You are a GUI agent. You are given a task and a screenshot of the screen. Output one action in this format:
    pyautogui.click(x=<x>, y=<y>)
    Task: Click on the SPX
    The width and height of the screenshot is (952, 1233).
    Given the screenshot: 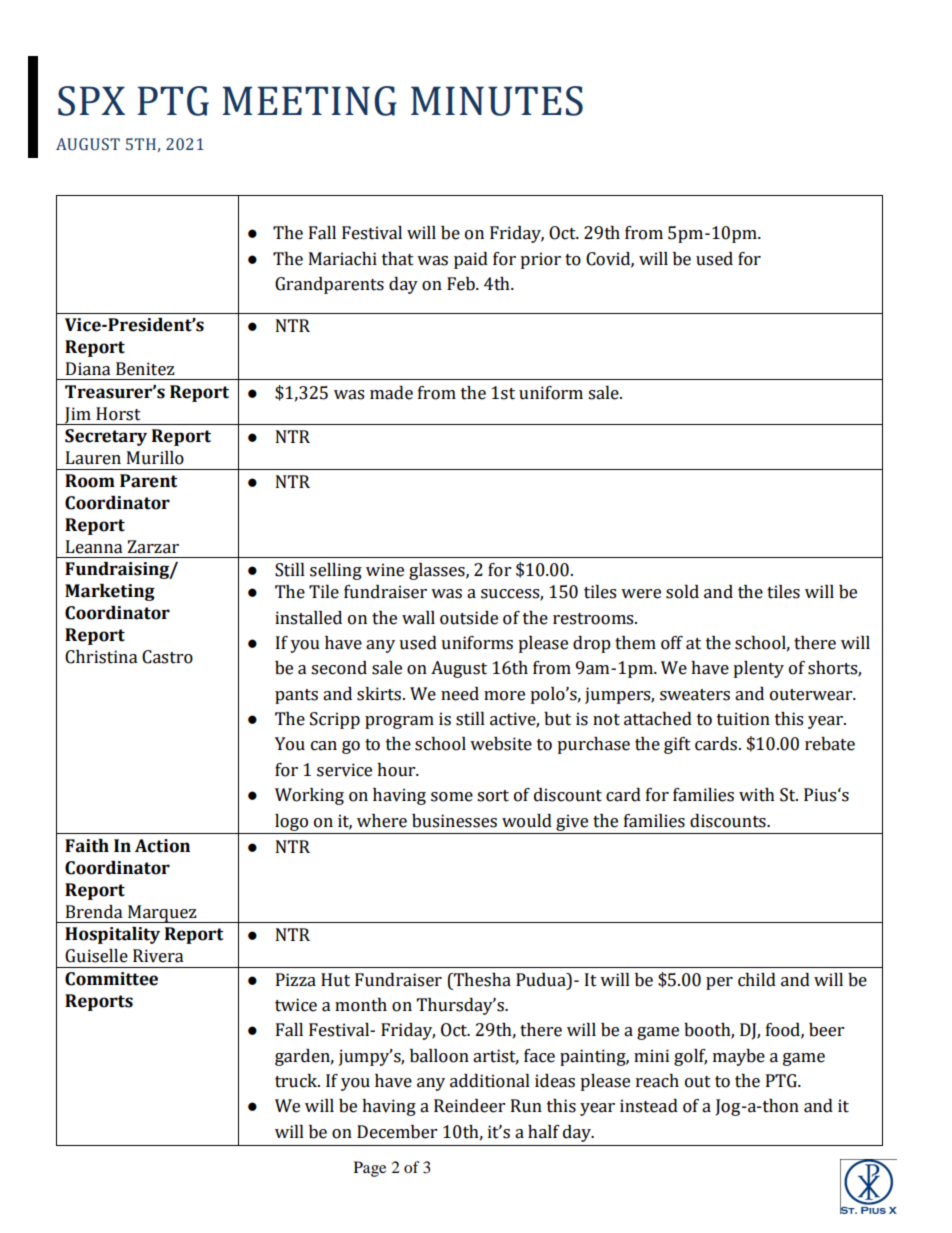 What is the action you would take?
    pyautogui.click(x=91, y=101)
